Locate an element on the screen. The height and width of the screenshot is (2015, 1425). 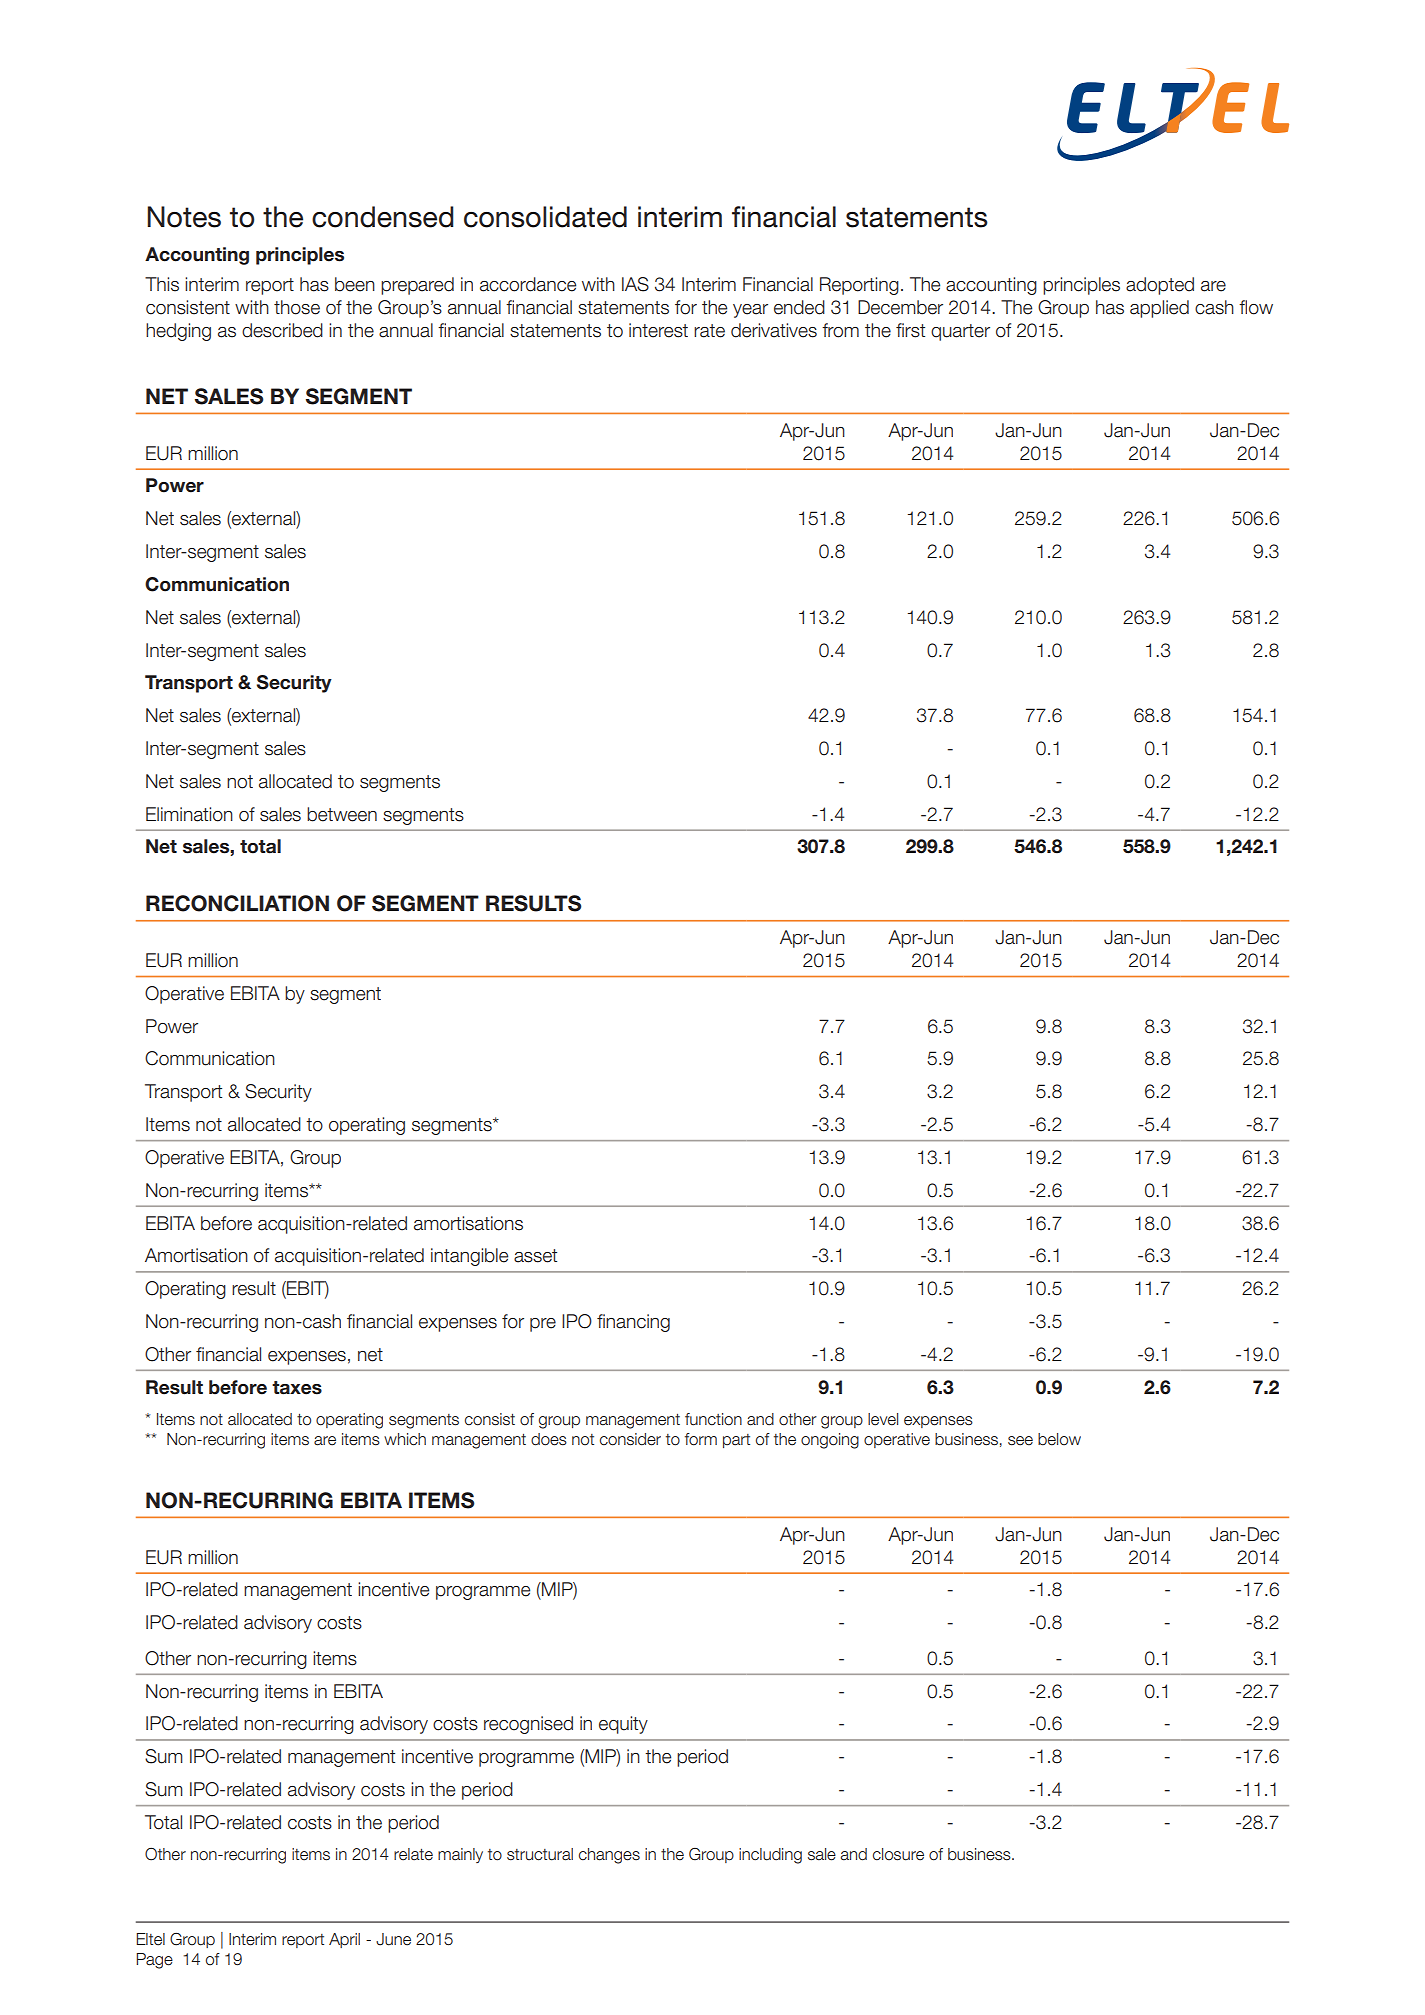
year is located at coordinates (750, 311).
